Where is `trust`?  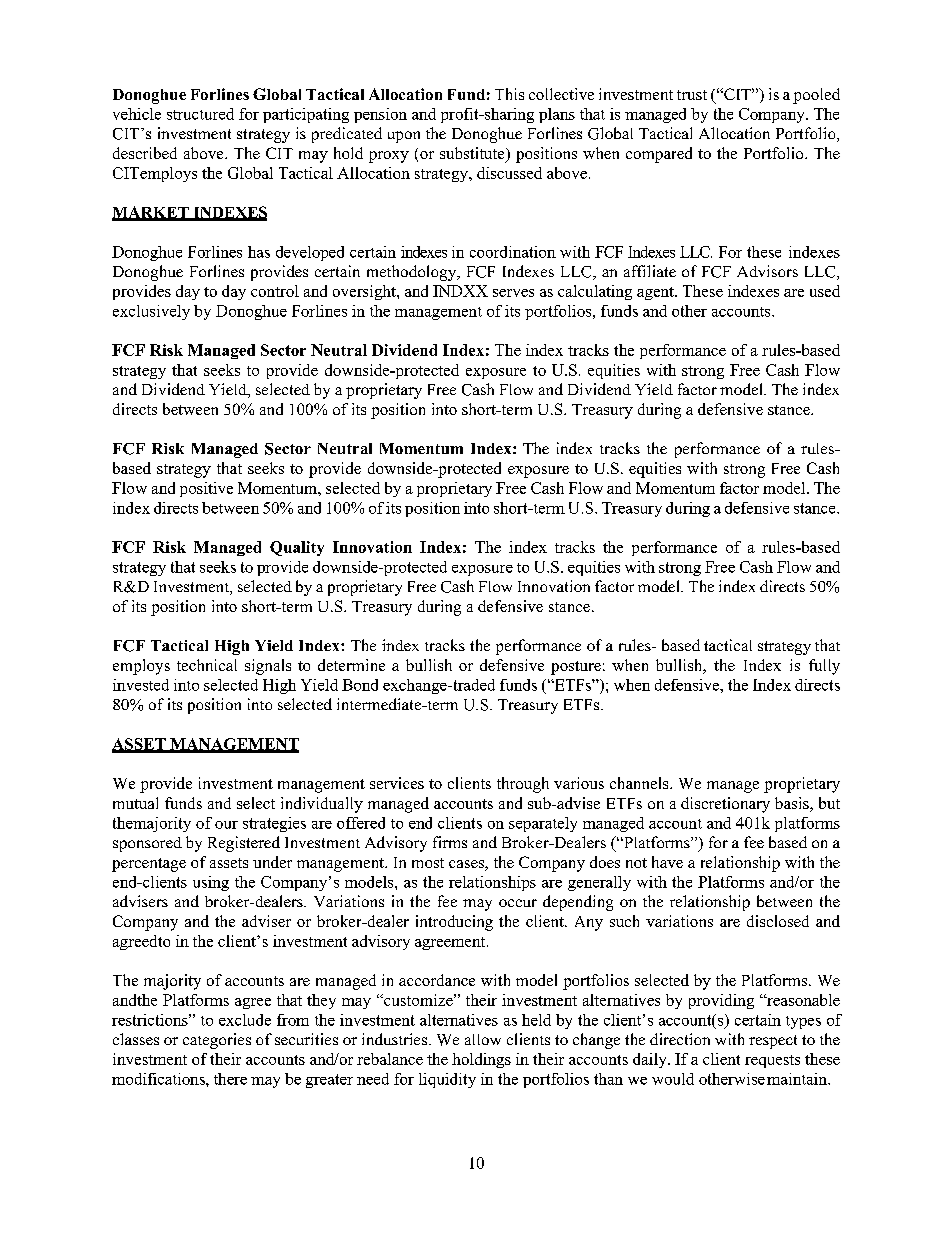
trust is located at coordinates (692, 95).
